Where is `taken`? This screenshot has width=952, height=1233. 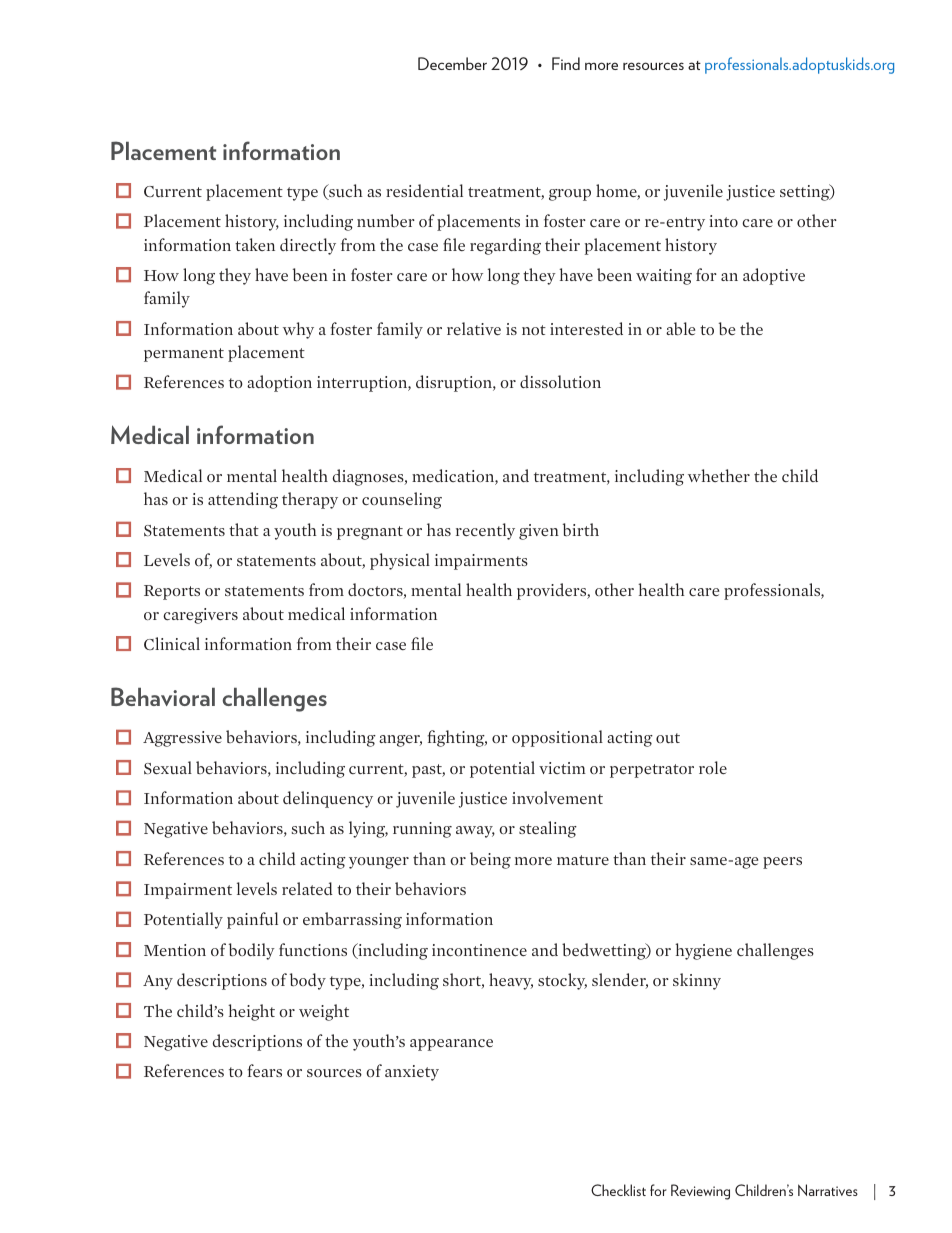
taken is located at coordinates (255, 244).
